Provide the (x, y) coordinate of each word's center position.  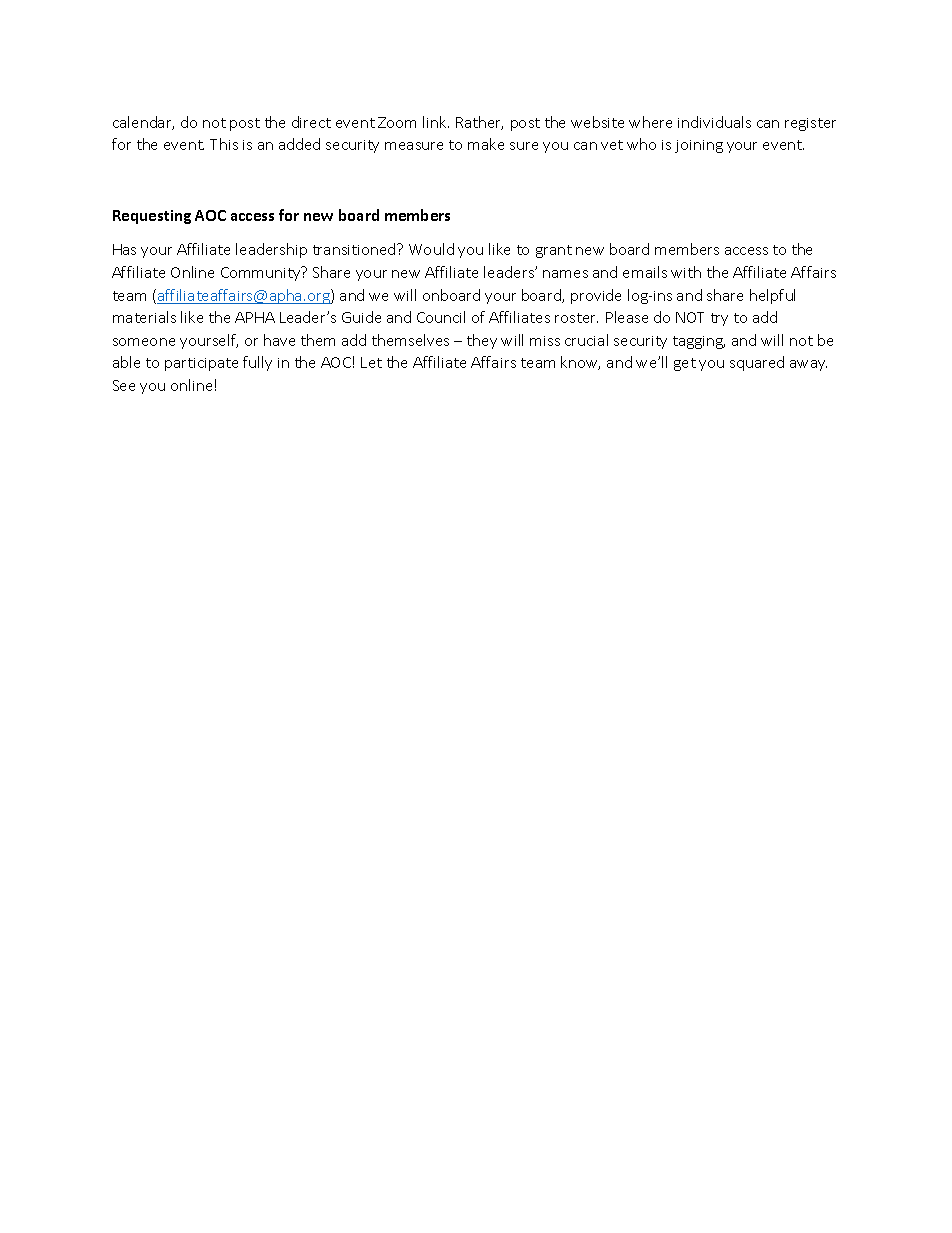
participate (201, 364)
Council (441, 317)
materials (144, 317)
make (486, 144)
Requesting (152, 217)
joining (699, 146)
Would (431, 249)
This (224, 144)
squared (757, 363)
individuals (714, 122)
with (686, 272)
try (719, 319)
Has (124, 249)
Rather (479, 123)
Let (371, 362)
